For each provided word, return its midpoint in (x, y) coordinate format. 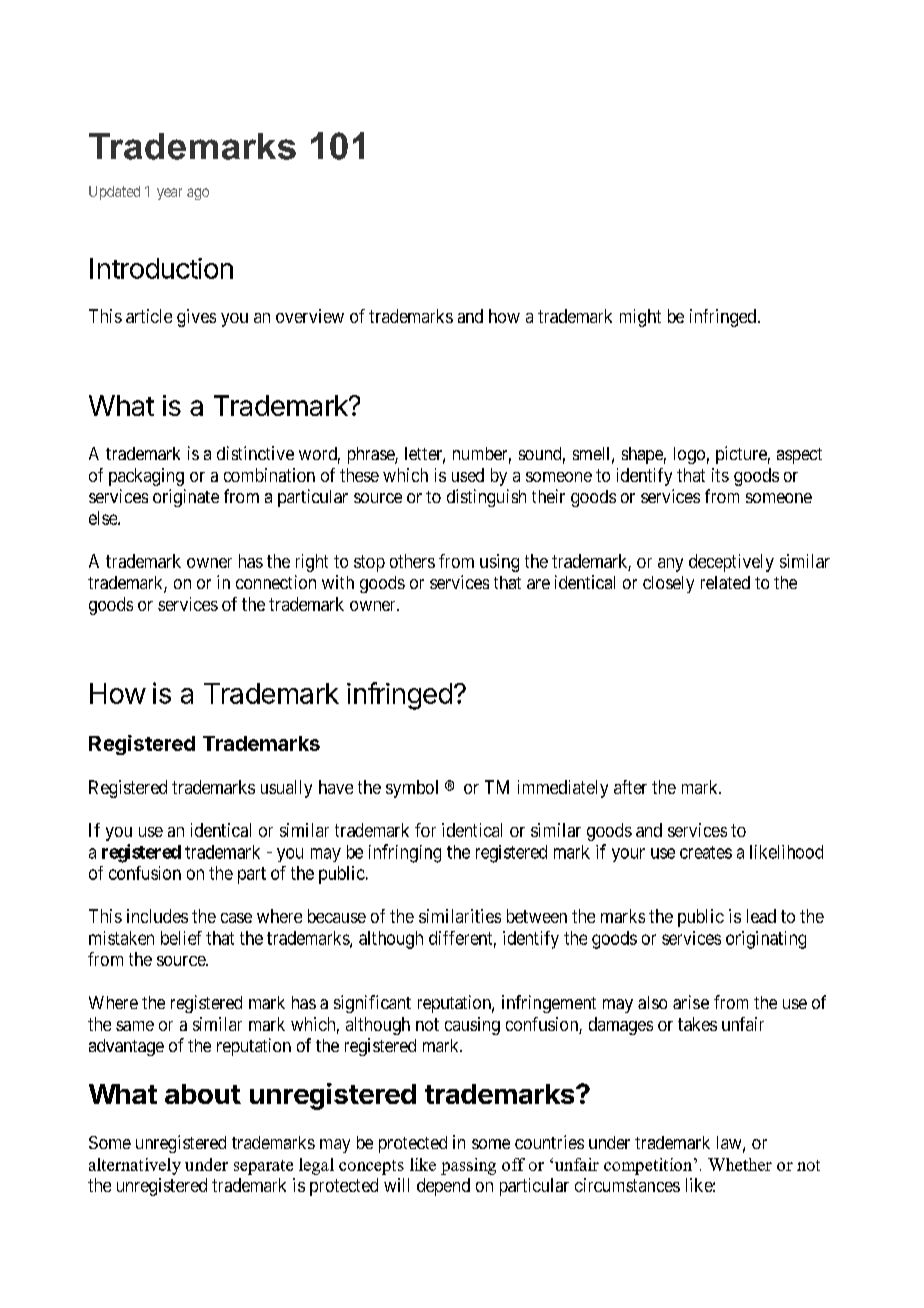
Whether (740, 1164)
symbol (412, 789)
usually (286, 789)
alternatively (135, 1166)
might (640, 318)
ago (198, 194)
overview (310, 316)
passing (468, 1166)
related (725, 582)
